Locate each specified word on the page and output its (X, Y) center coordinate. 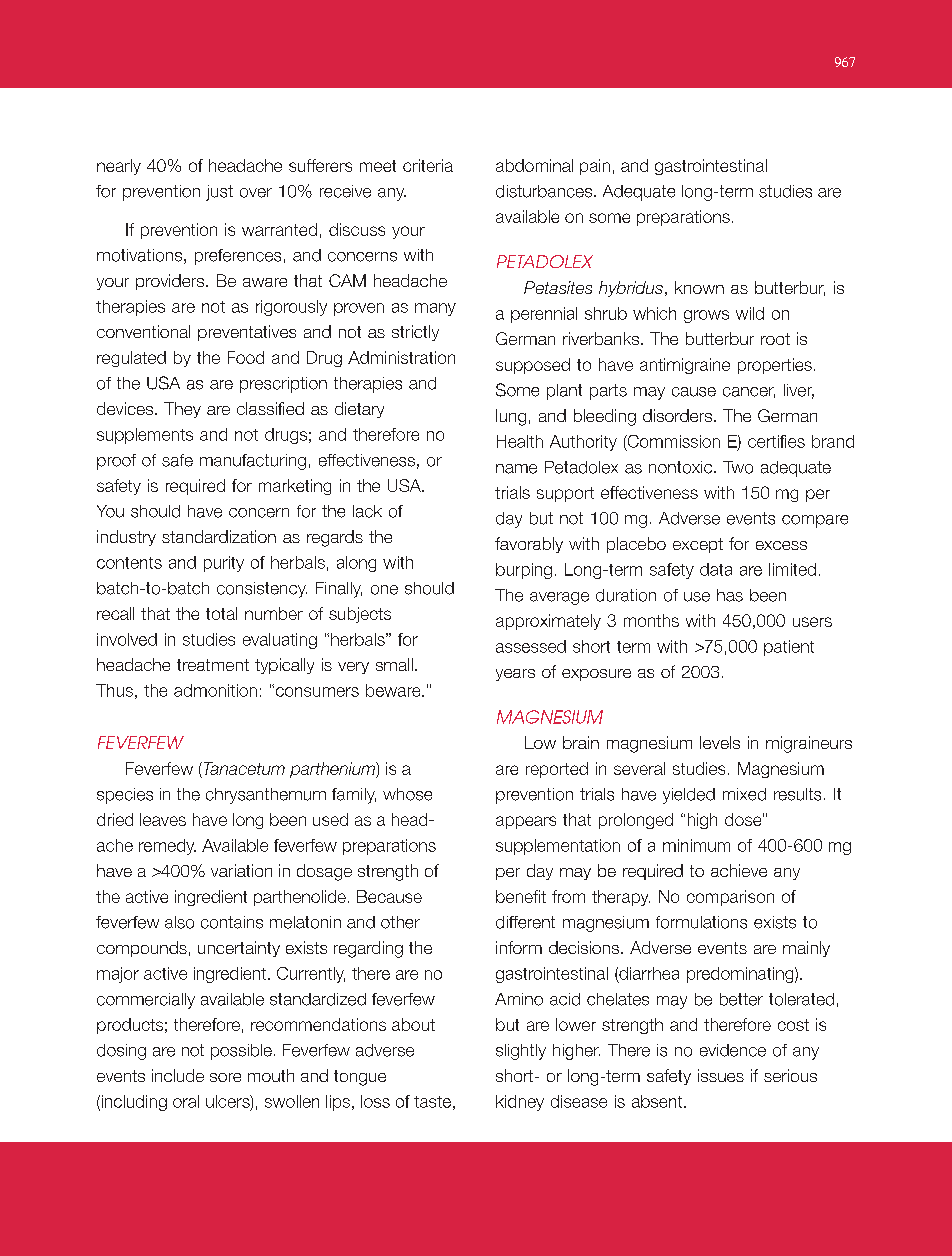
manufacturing (253, 462)
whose (407, 794)
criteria (428, 165)
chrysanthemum (266, 796)
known (699, 287)
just (219, 193)
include (178, 1075)
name (516, 469)
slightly (521, 1052)
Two (738, 467)
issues (721, 1075)
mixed (744, 794)
